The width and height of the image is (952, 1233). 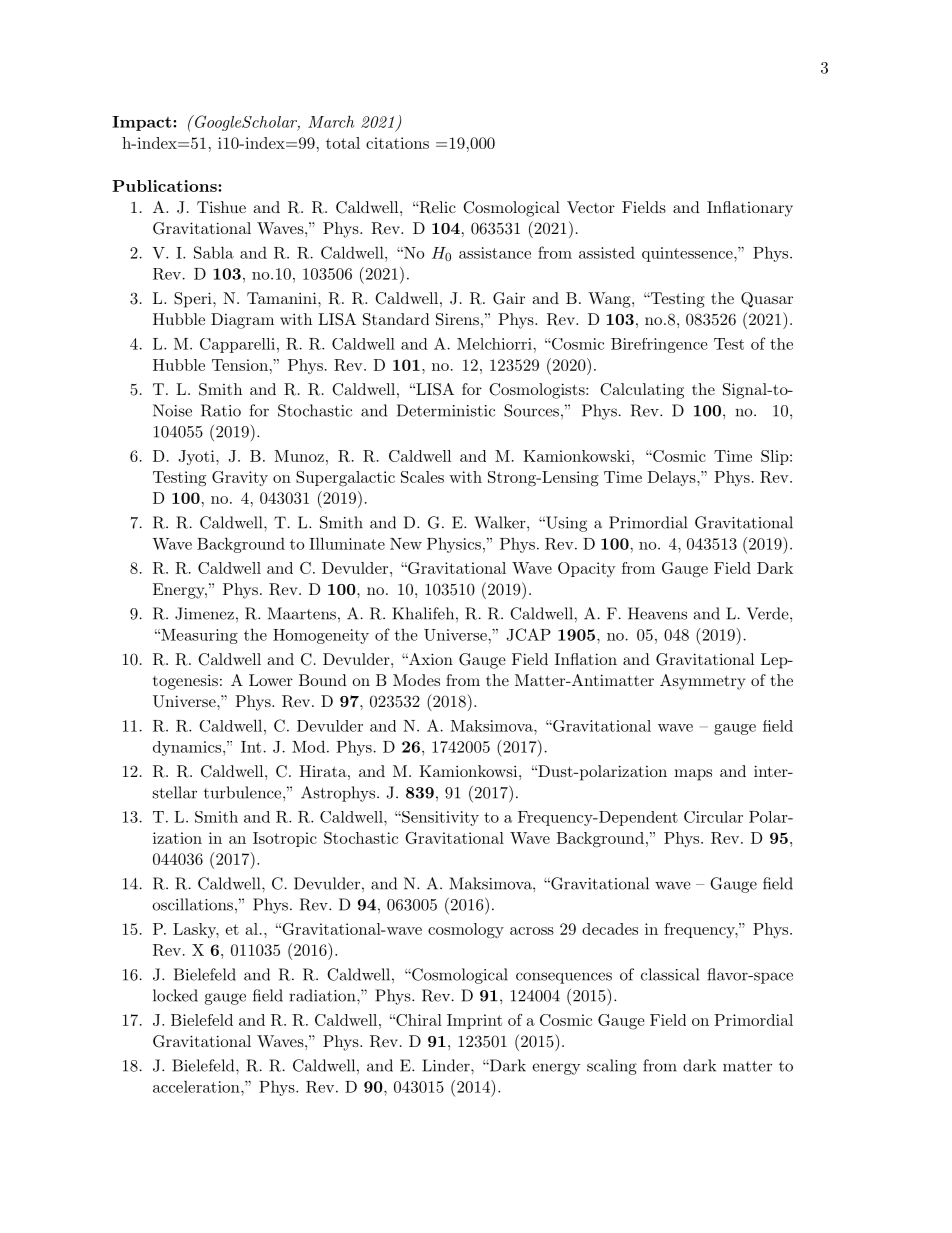 What do you see at coordinates (474, 1021) in the image?
I see `Imprint` at bounding box center [474, 1021].
